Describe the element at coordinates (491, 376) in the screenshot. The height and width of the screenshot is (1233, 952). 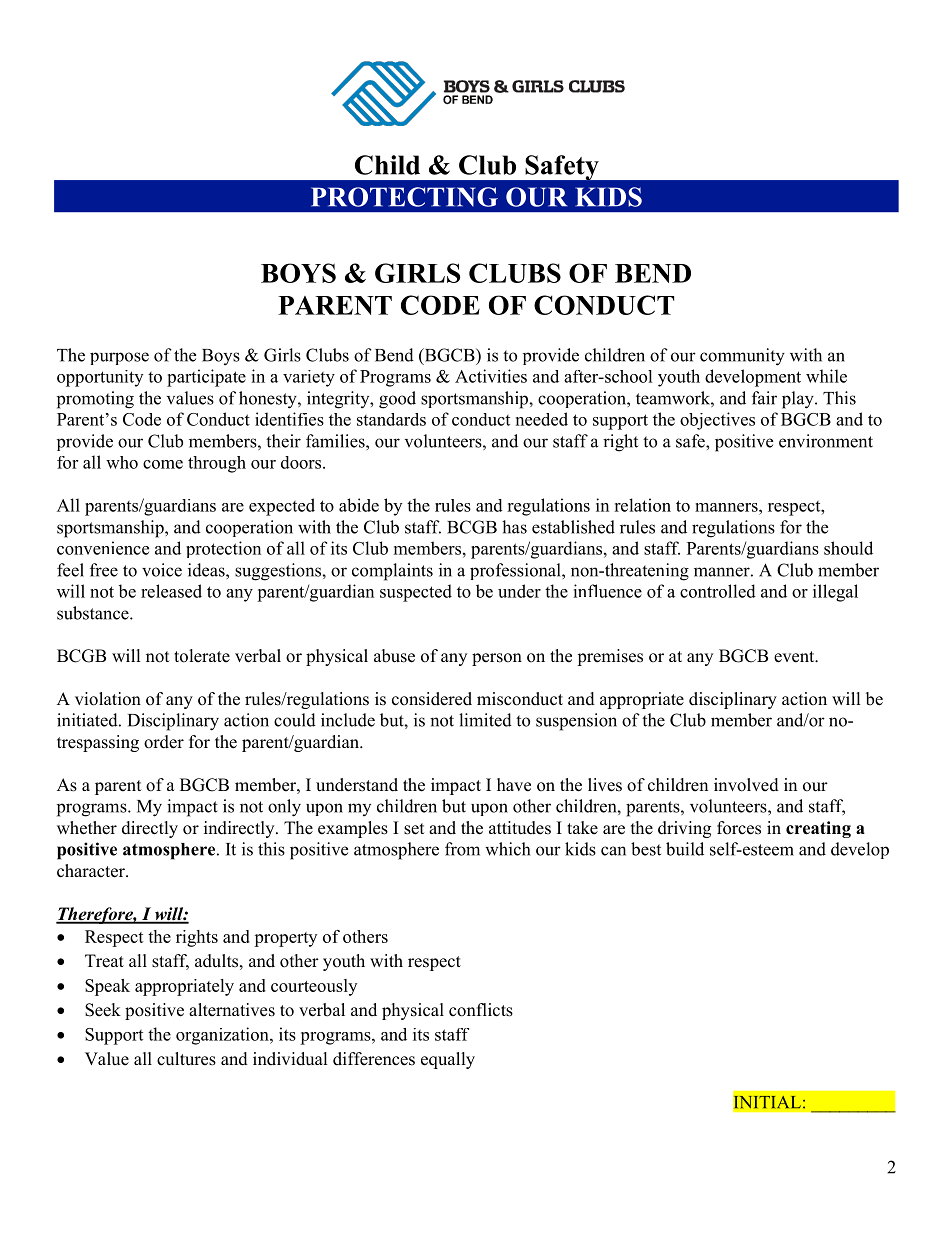
I see `Activities` at that location.
